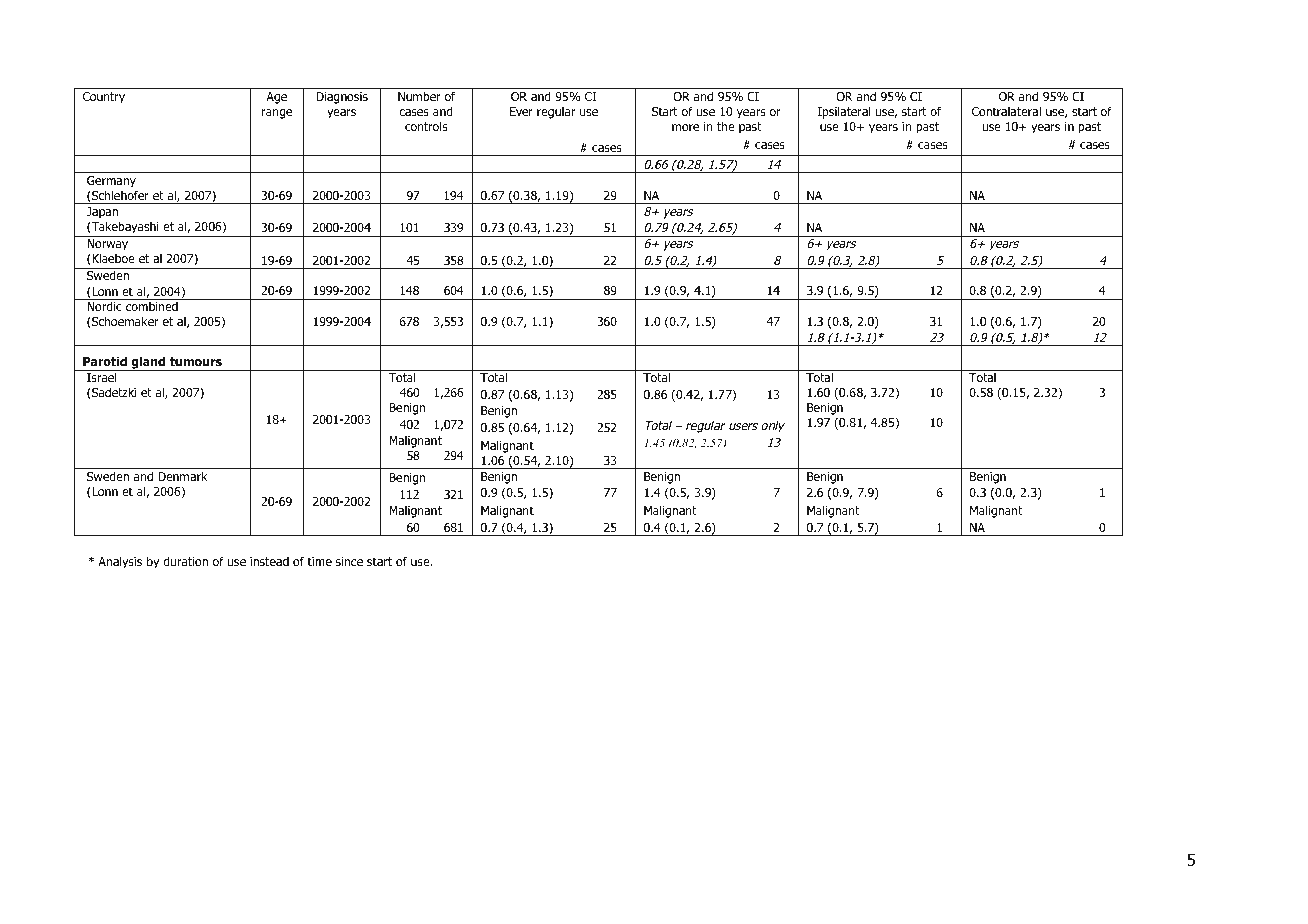 The image size is (1308, 924). Describe the element at coordinates (183, 476) in the screenshot. I see `Denmark` at that location.
